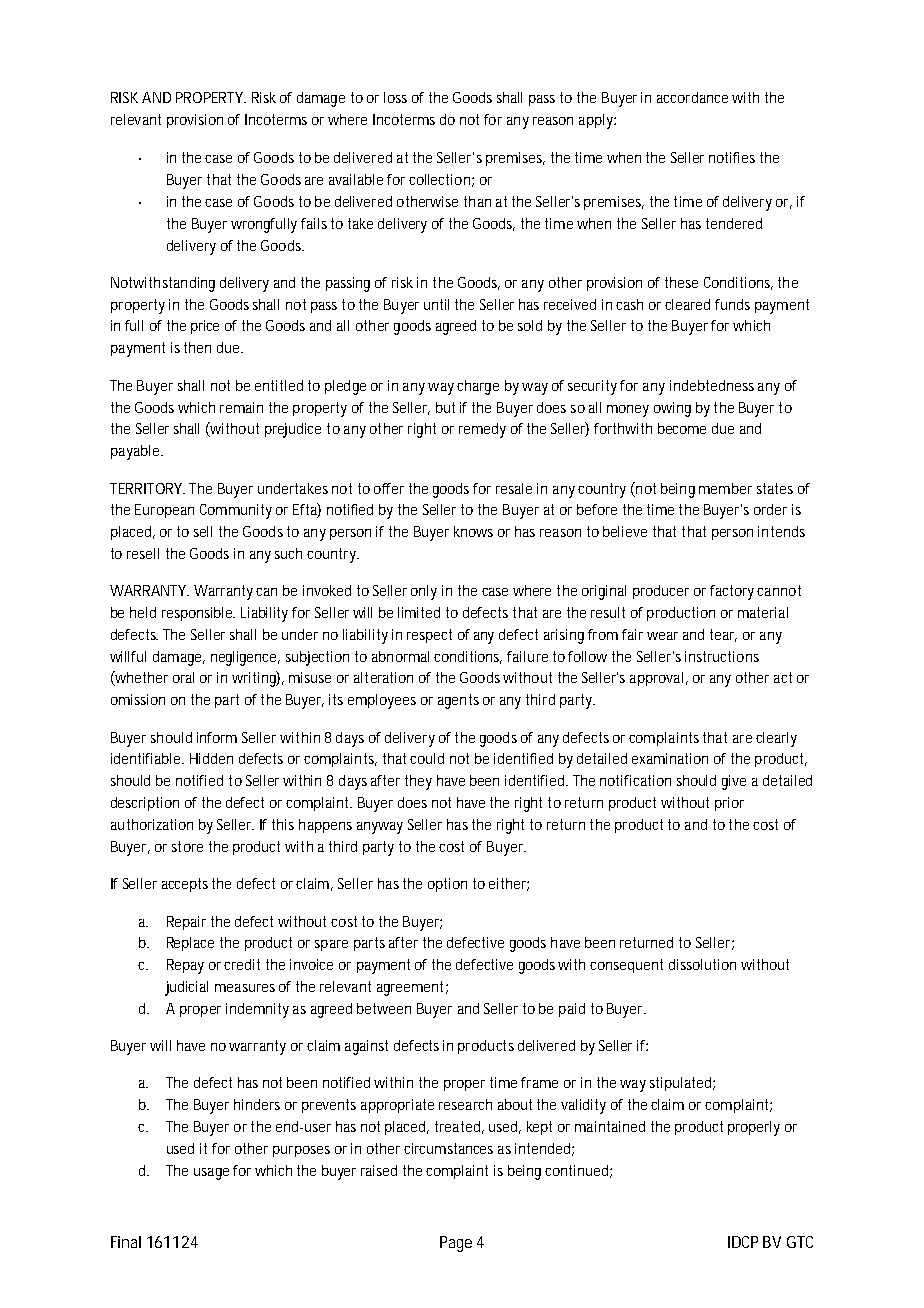 Image resolution: width=924 pixels, height=1308 pixels. Describe the element at coordinates (241, 407) in the screenshot. I see `remain` at that location.
